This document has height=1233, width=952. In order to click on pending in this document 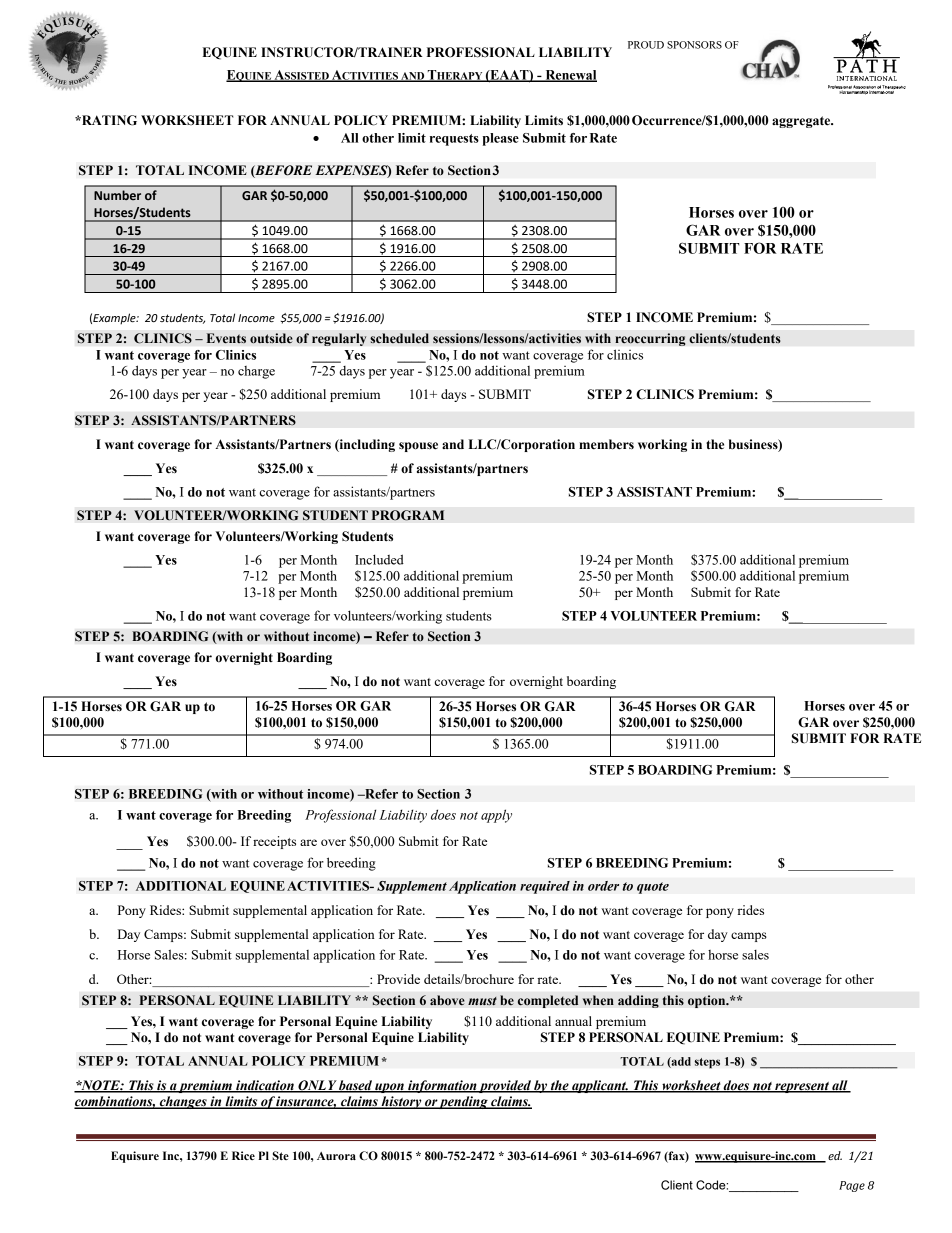, I will do `click(464, 1102)`.
